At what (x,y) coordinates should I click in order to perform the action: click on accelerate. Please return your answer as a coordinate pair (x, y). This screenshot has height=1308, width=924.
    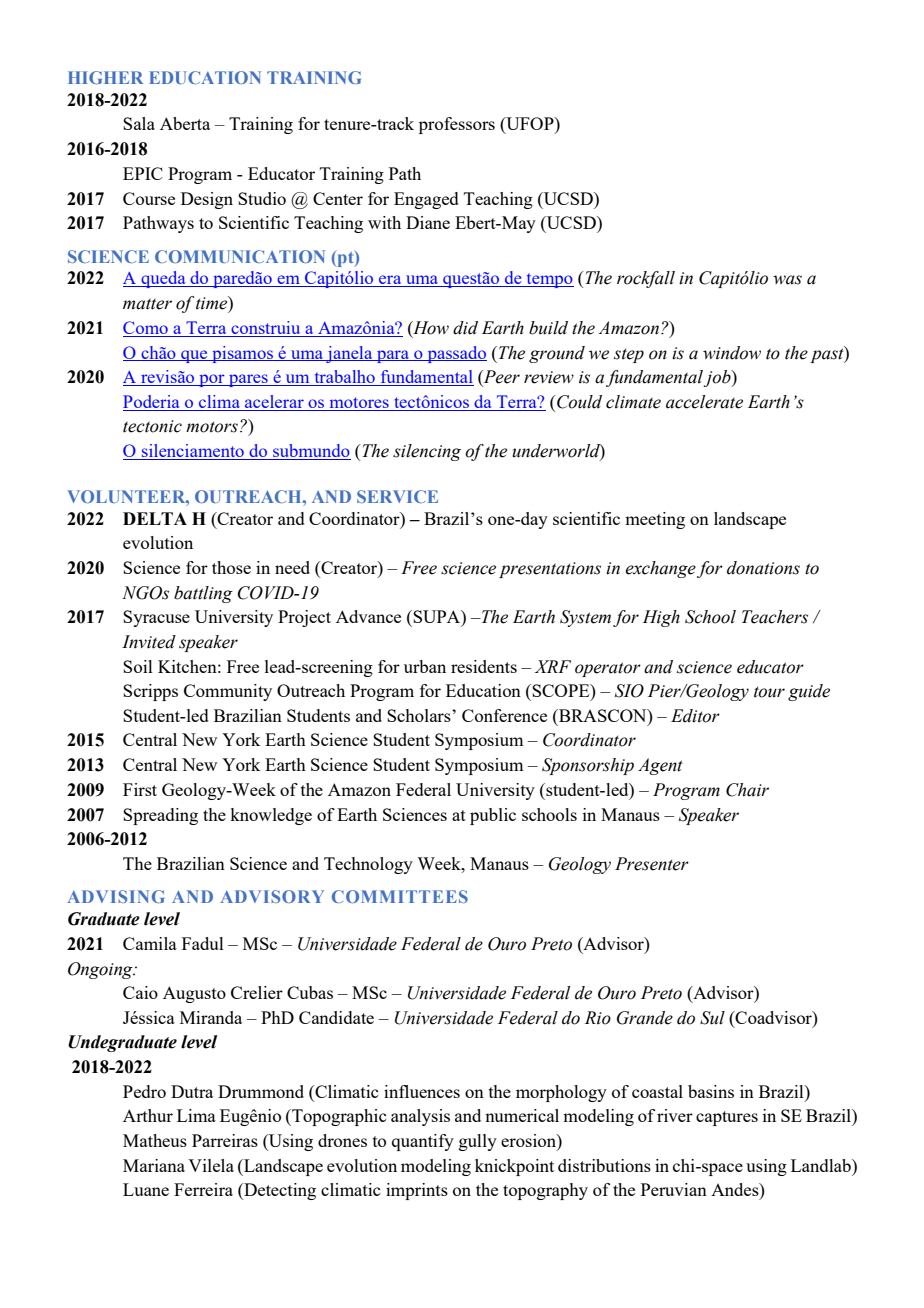
    Looking at the image, I should click on (704, 402).
